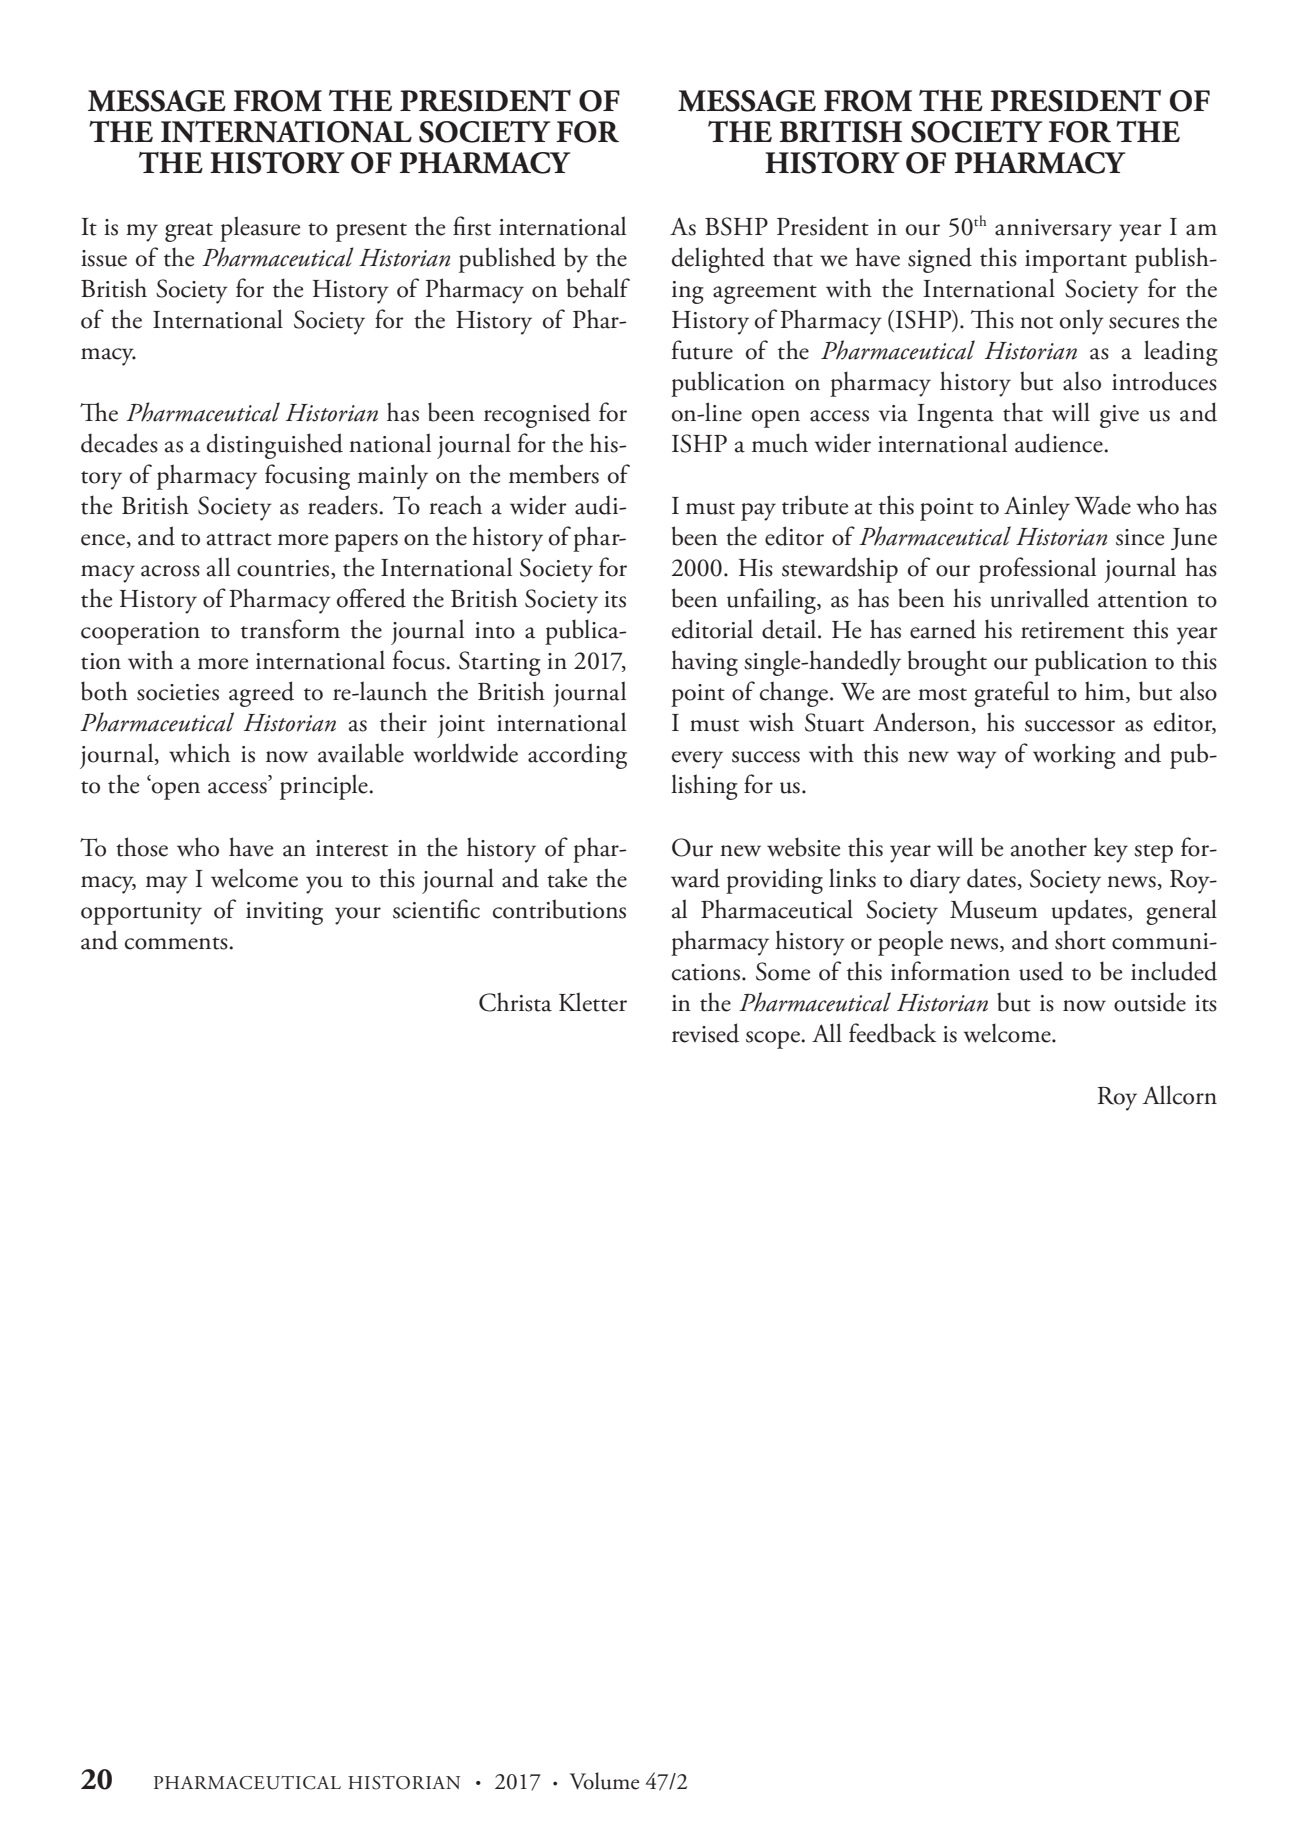 This document has width=1298, height=1848. I want to click on Christa, so click(515, 1002).
